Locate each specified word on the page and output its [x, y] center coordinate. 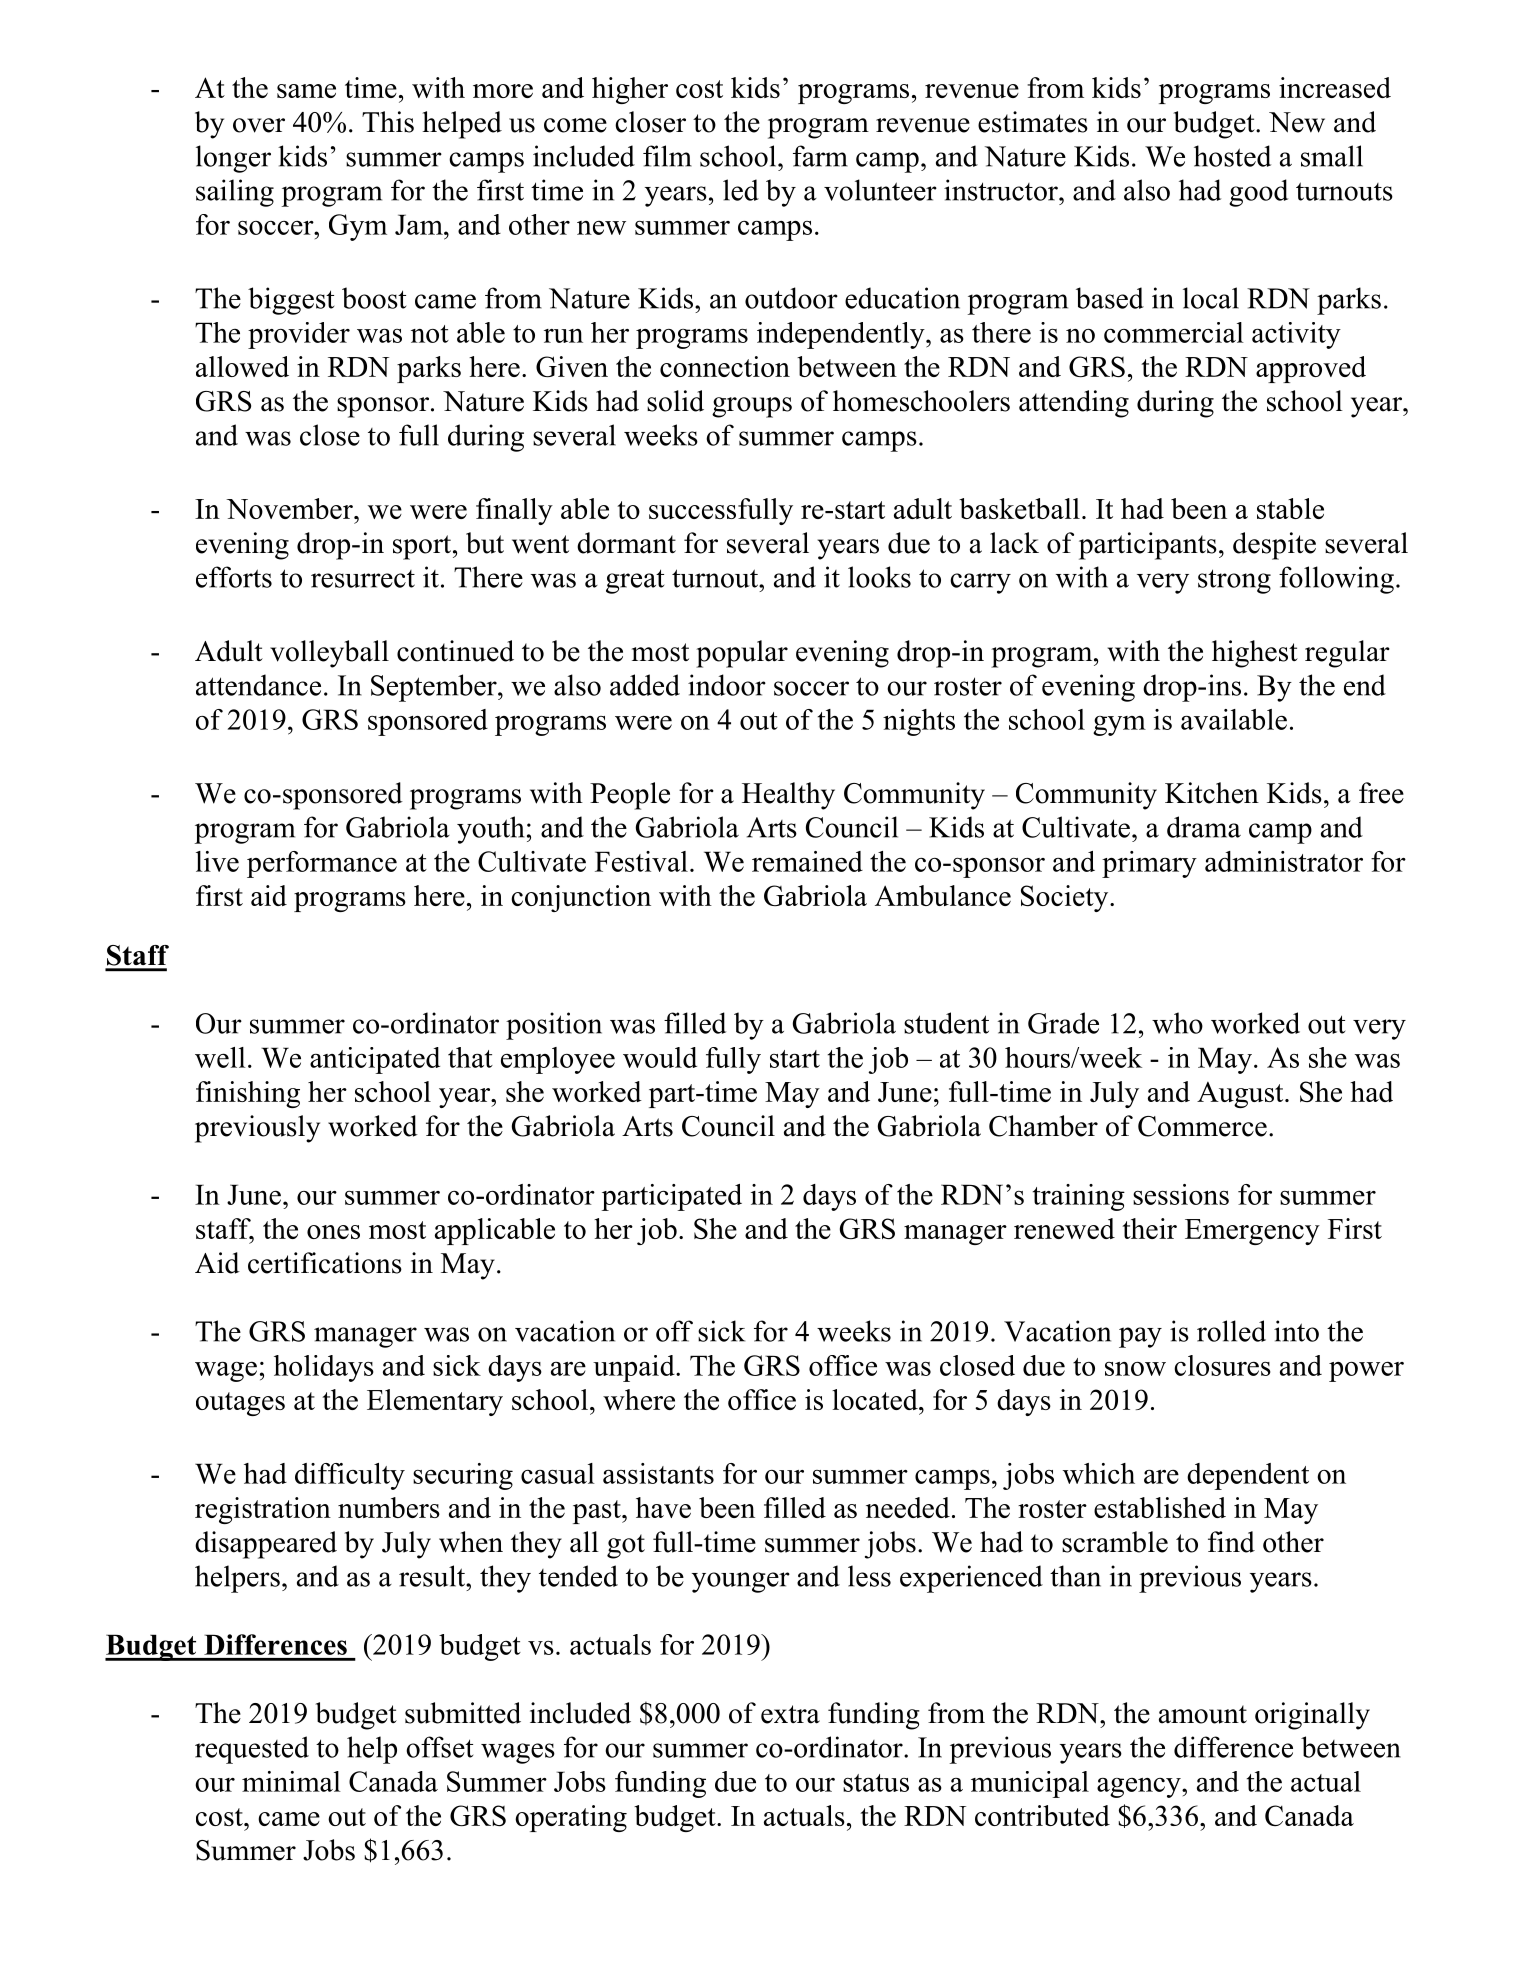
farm [820, 156]
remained [807, 861]
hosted [1232, 156]
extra [790, 1714]
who [1177, 1023]
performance [322, 864]
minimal [291, 1781]
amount [1203, 1714]
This [388, 122]
